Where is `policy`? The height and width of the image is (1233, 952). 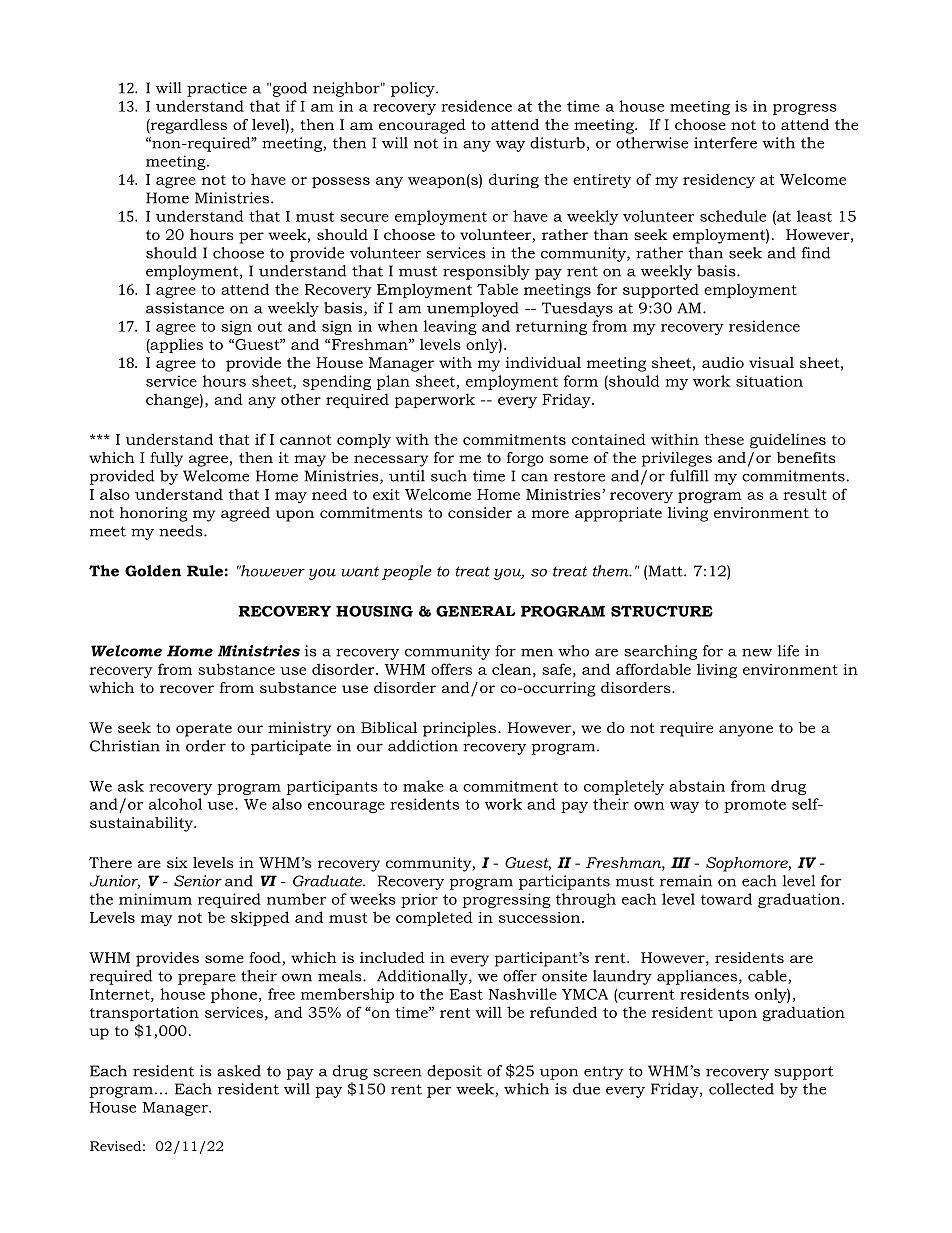
policy is located at coordinates (414, 89).
